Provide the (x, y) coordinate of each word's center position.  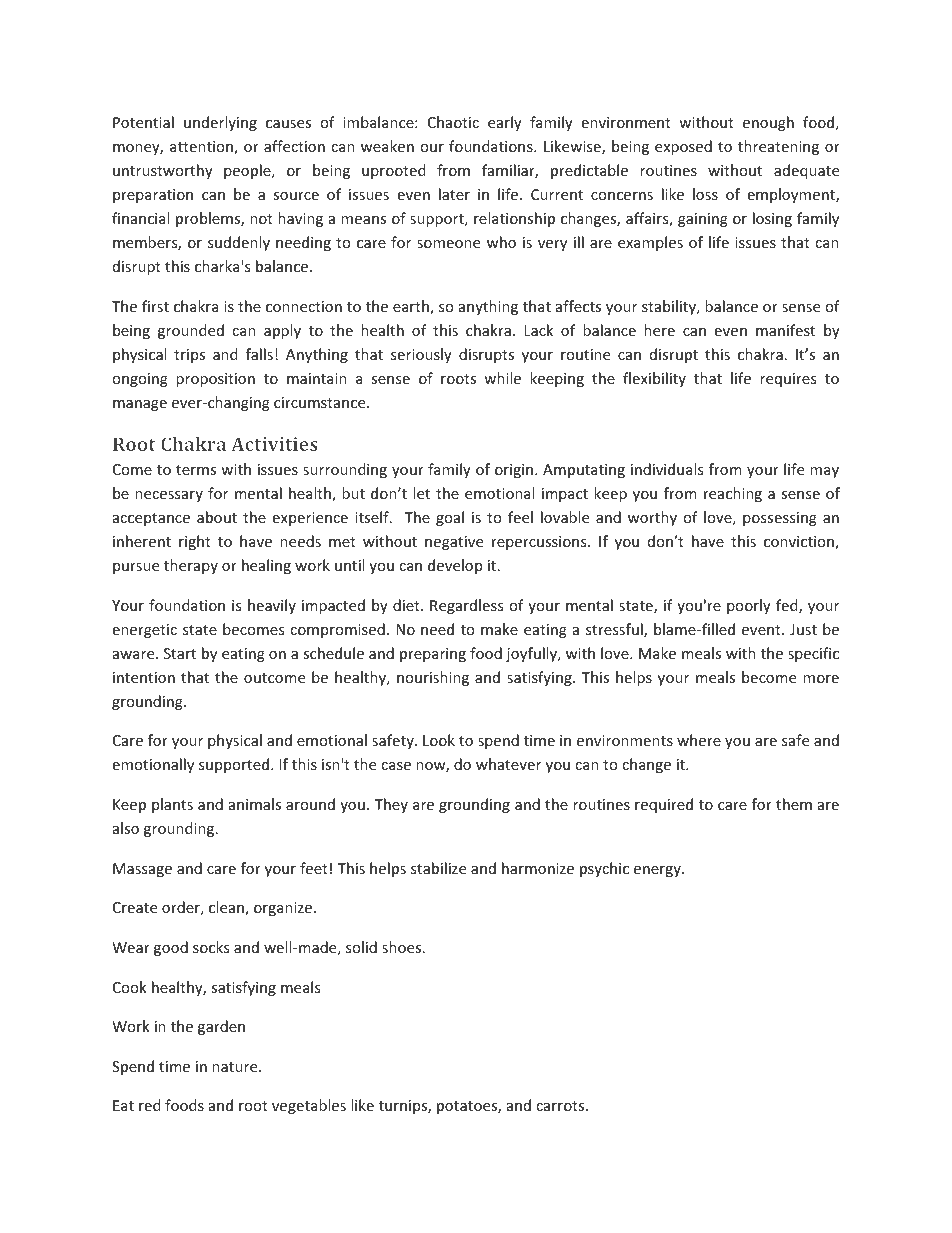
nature (236, 1067)
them (794, 804)
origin (515, 471)
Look (439, 740)
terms (196, 470)
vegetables (309, 1106)
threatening (778, 147)
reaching (733, 494)
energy (658, 871)
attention (202, 148)
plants (172, 805)
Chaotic (453, 122)
